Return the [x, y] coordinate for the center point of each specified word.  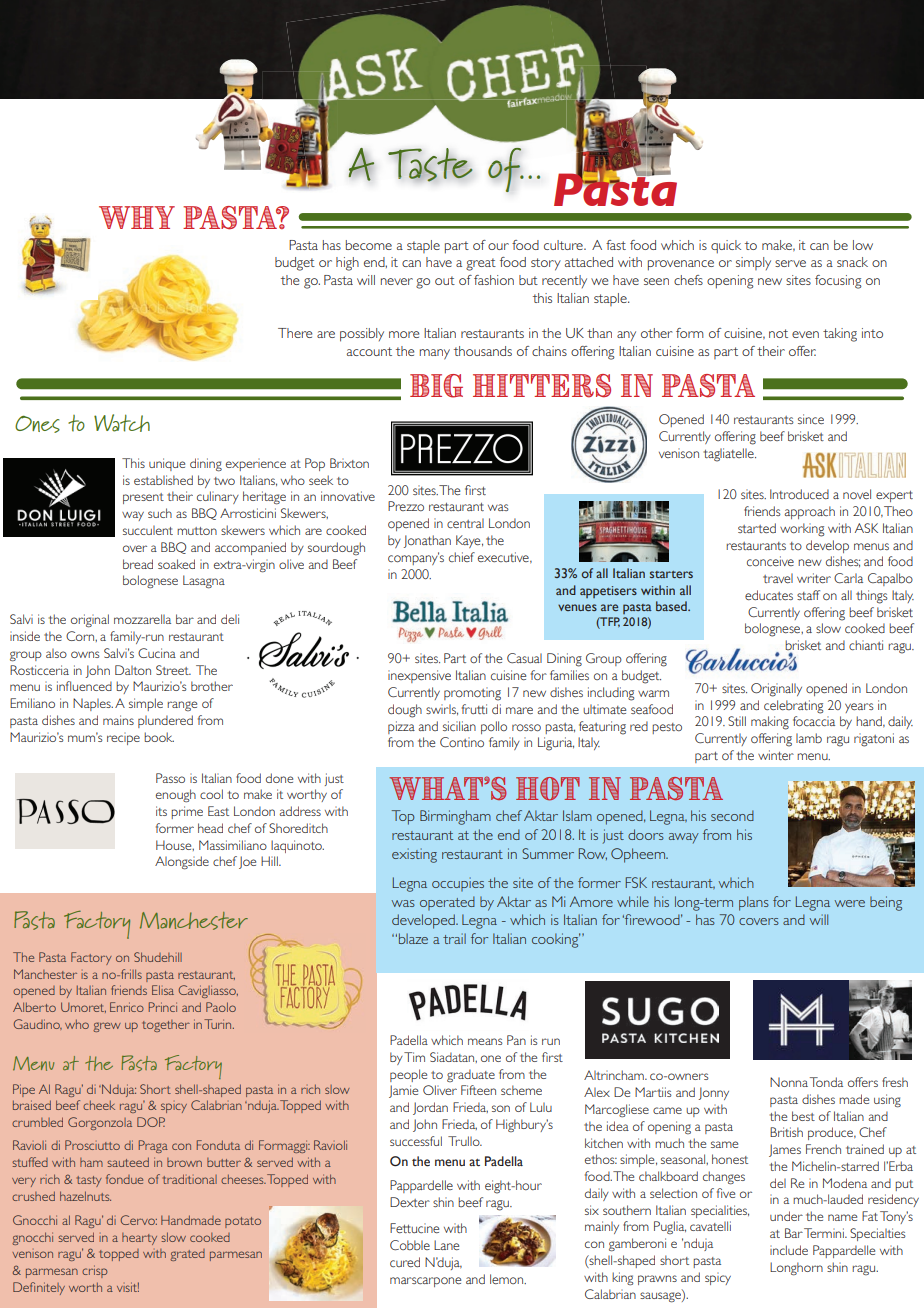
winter [776, 755]
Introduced [799, 494]
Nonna [789, 1082]
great [481, 264]
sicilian [459, 726]
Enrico [127, 1007]
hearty [139, 1239]
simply [753, 263]
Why [137, 217]
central [465, 523]
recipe [123, 739]
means [485, 1041]
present [143, 498]
